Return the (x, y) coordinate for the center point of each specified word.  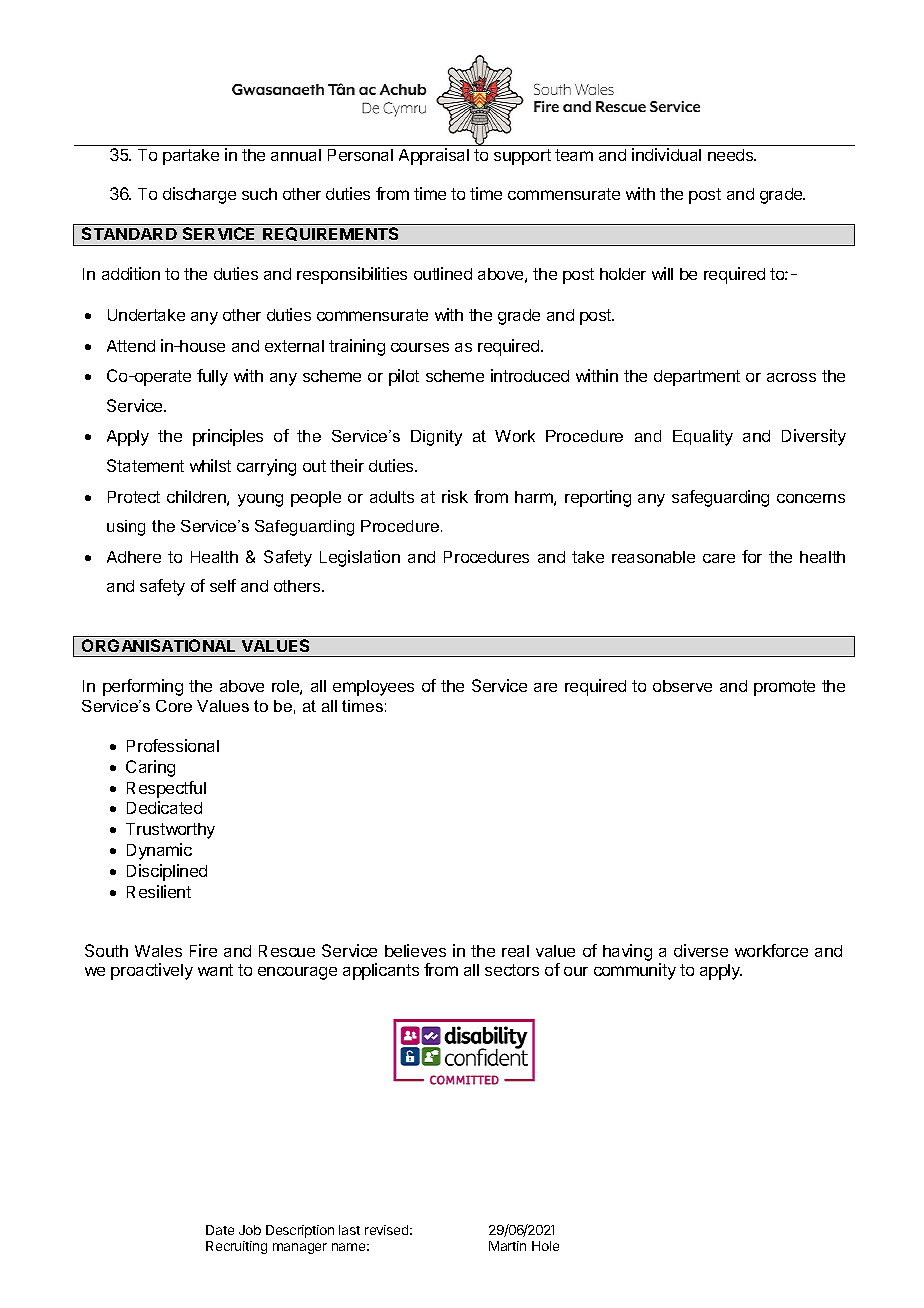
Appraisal (434, 156)
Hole (545, 1246)
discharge (199, 195)
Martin (507, 1246)
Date (220, 1230)
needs (732, 155)
